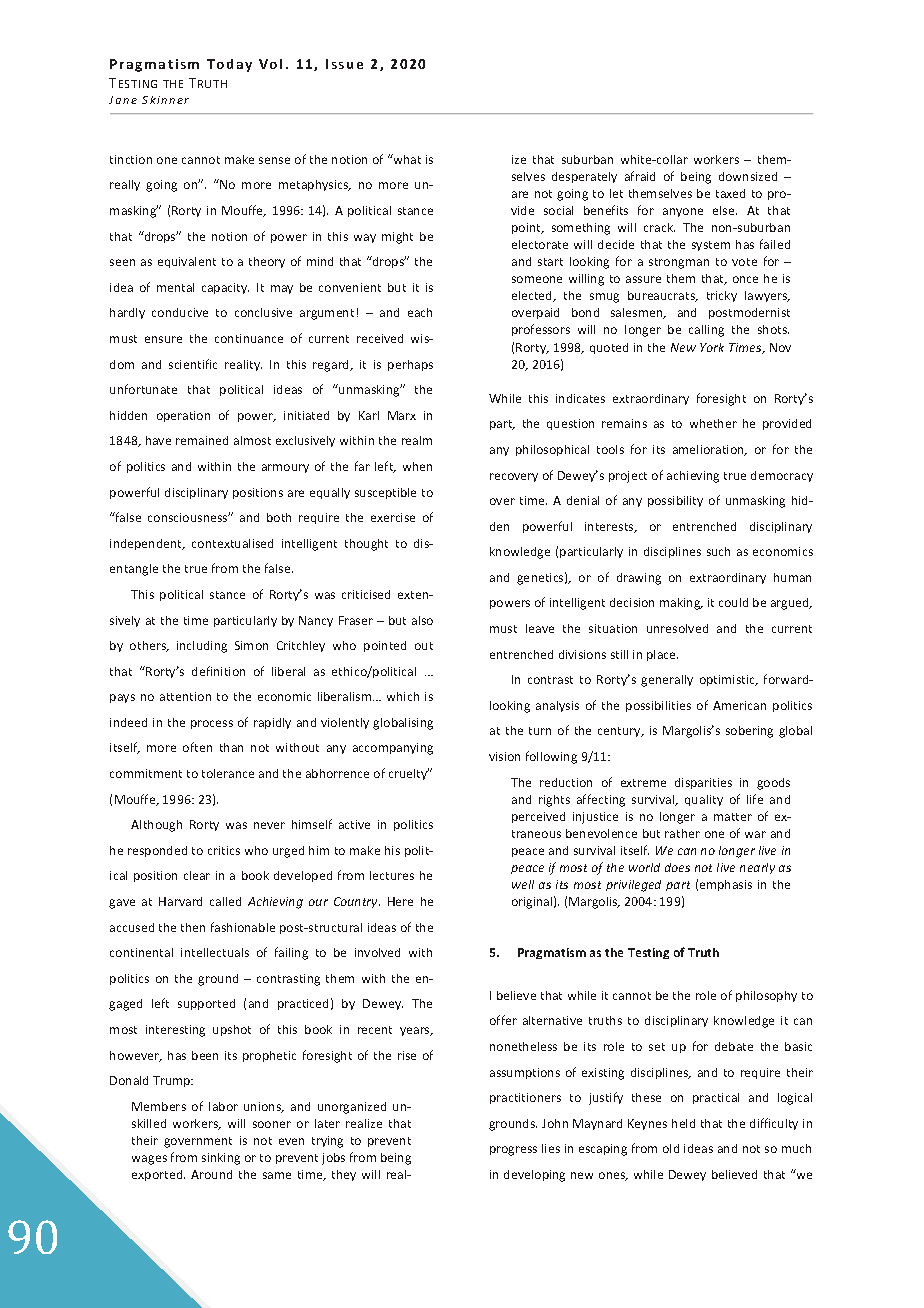  What do you see at coordinates (397, 238) in the document?
I see `might` at bounding box center [397, 238].
